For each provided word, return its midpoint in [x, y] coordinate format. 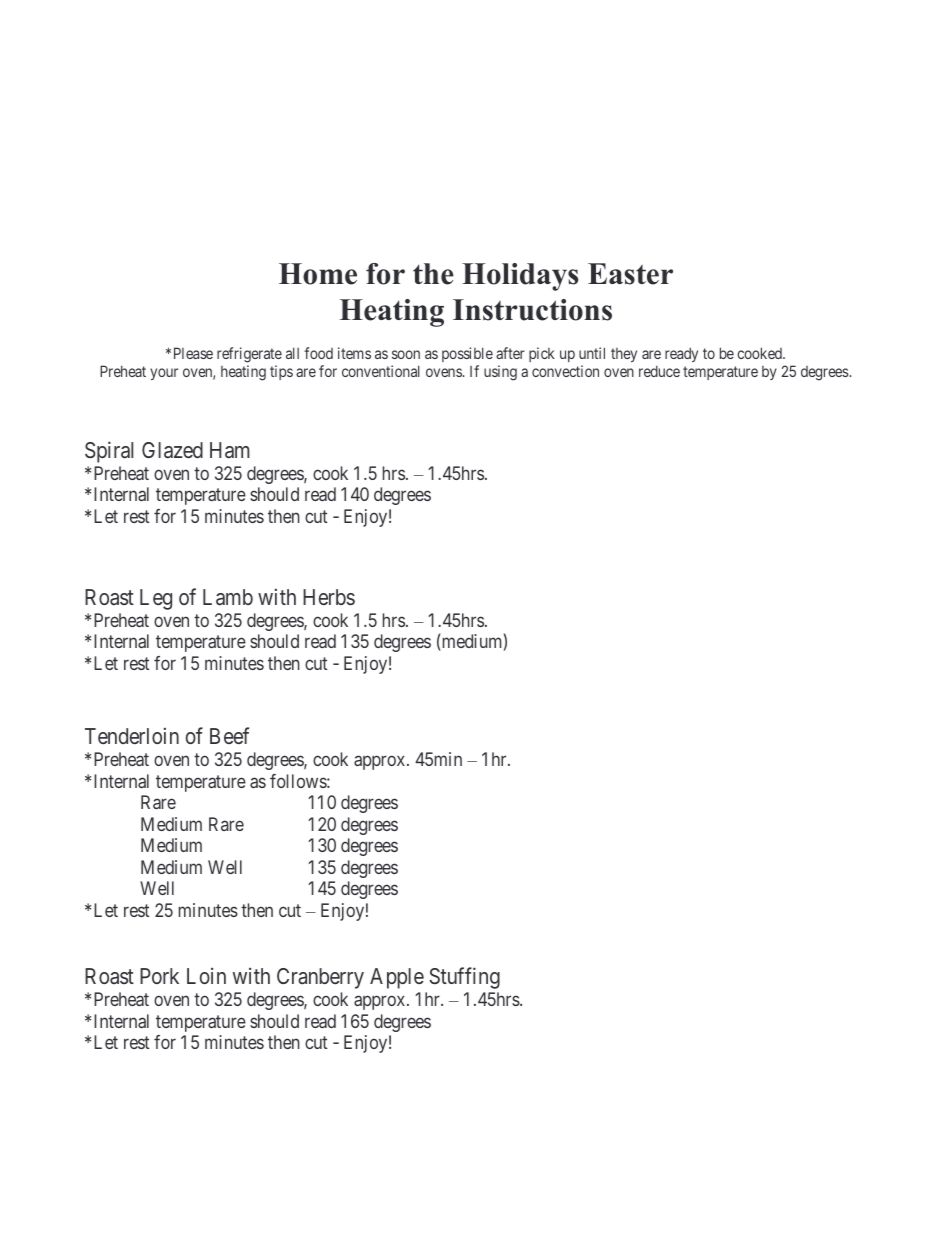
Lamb [228, 597]
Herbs [329, 597]
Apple [397, 978]
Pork [159, 976]
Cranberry [320, 978]
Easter [630, 274]
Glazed [172, 450]
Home [318, 274]
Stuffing [464, 978]
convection [565, 371]
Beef [229, 735]
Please [193, 353]
